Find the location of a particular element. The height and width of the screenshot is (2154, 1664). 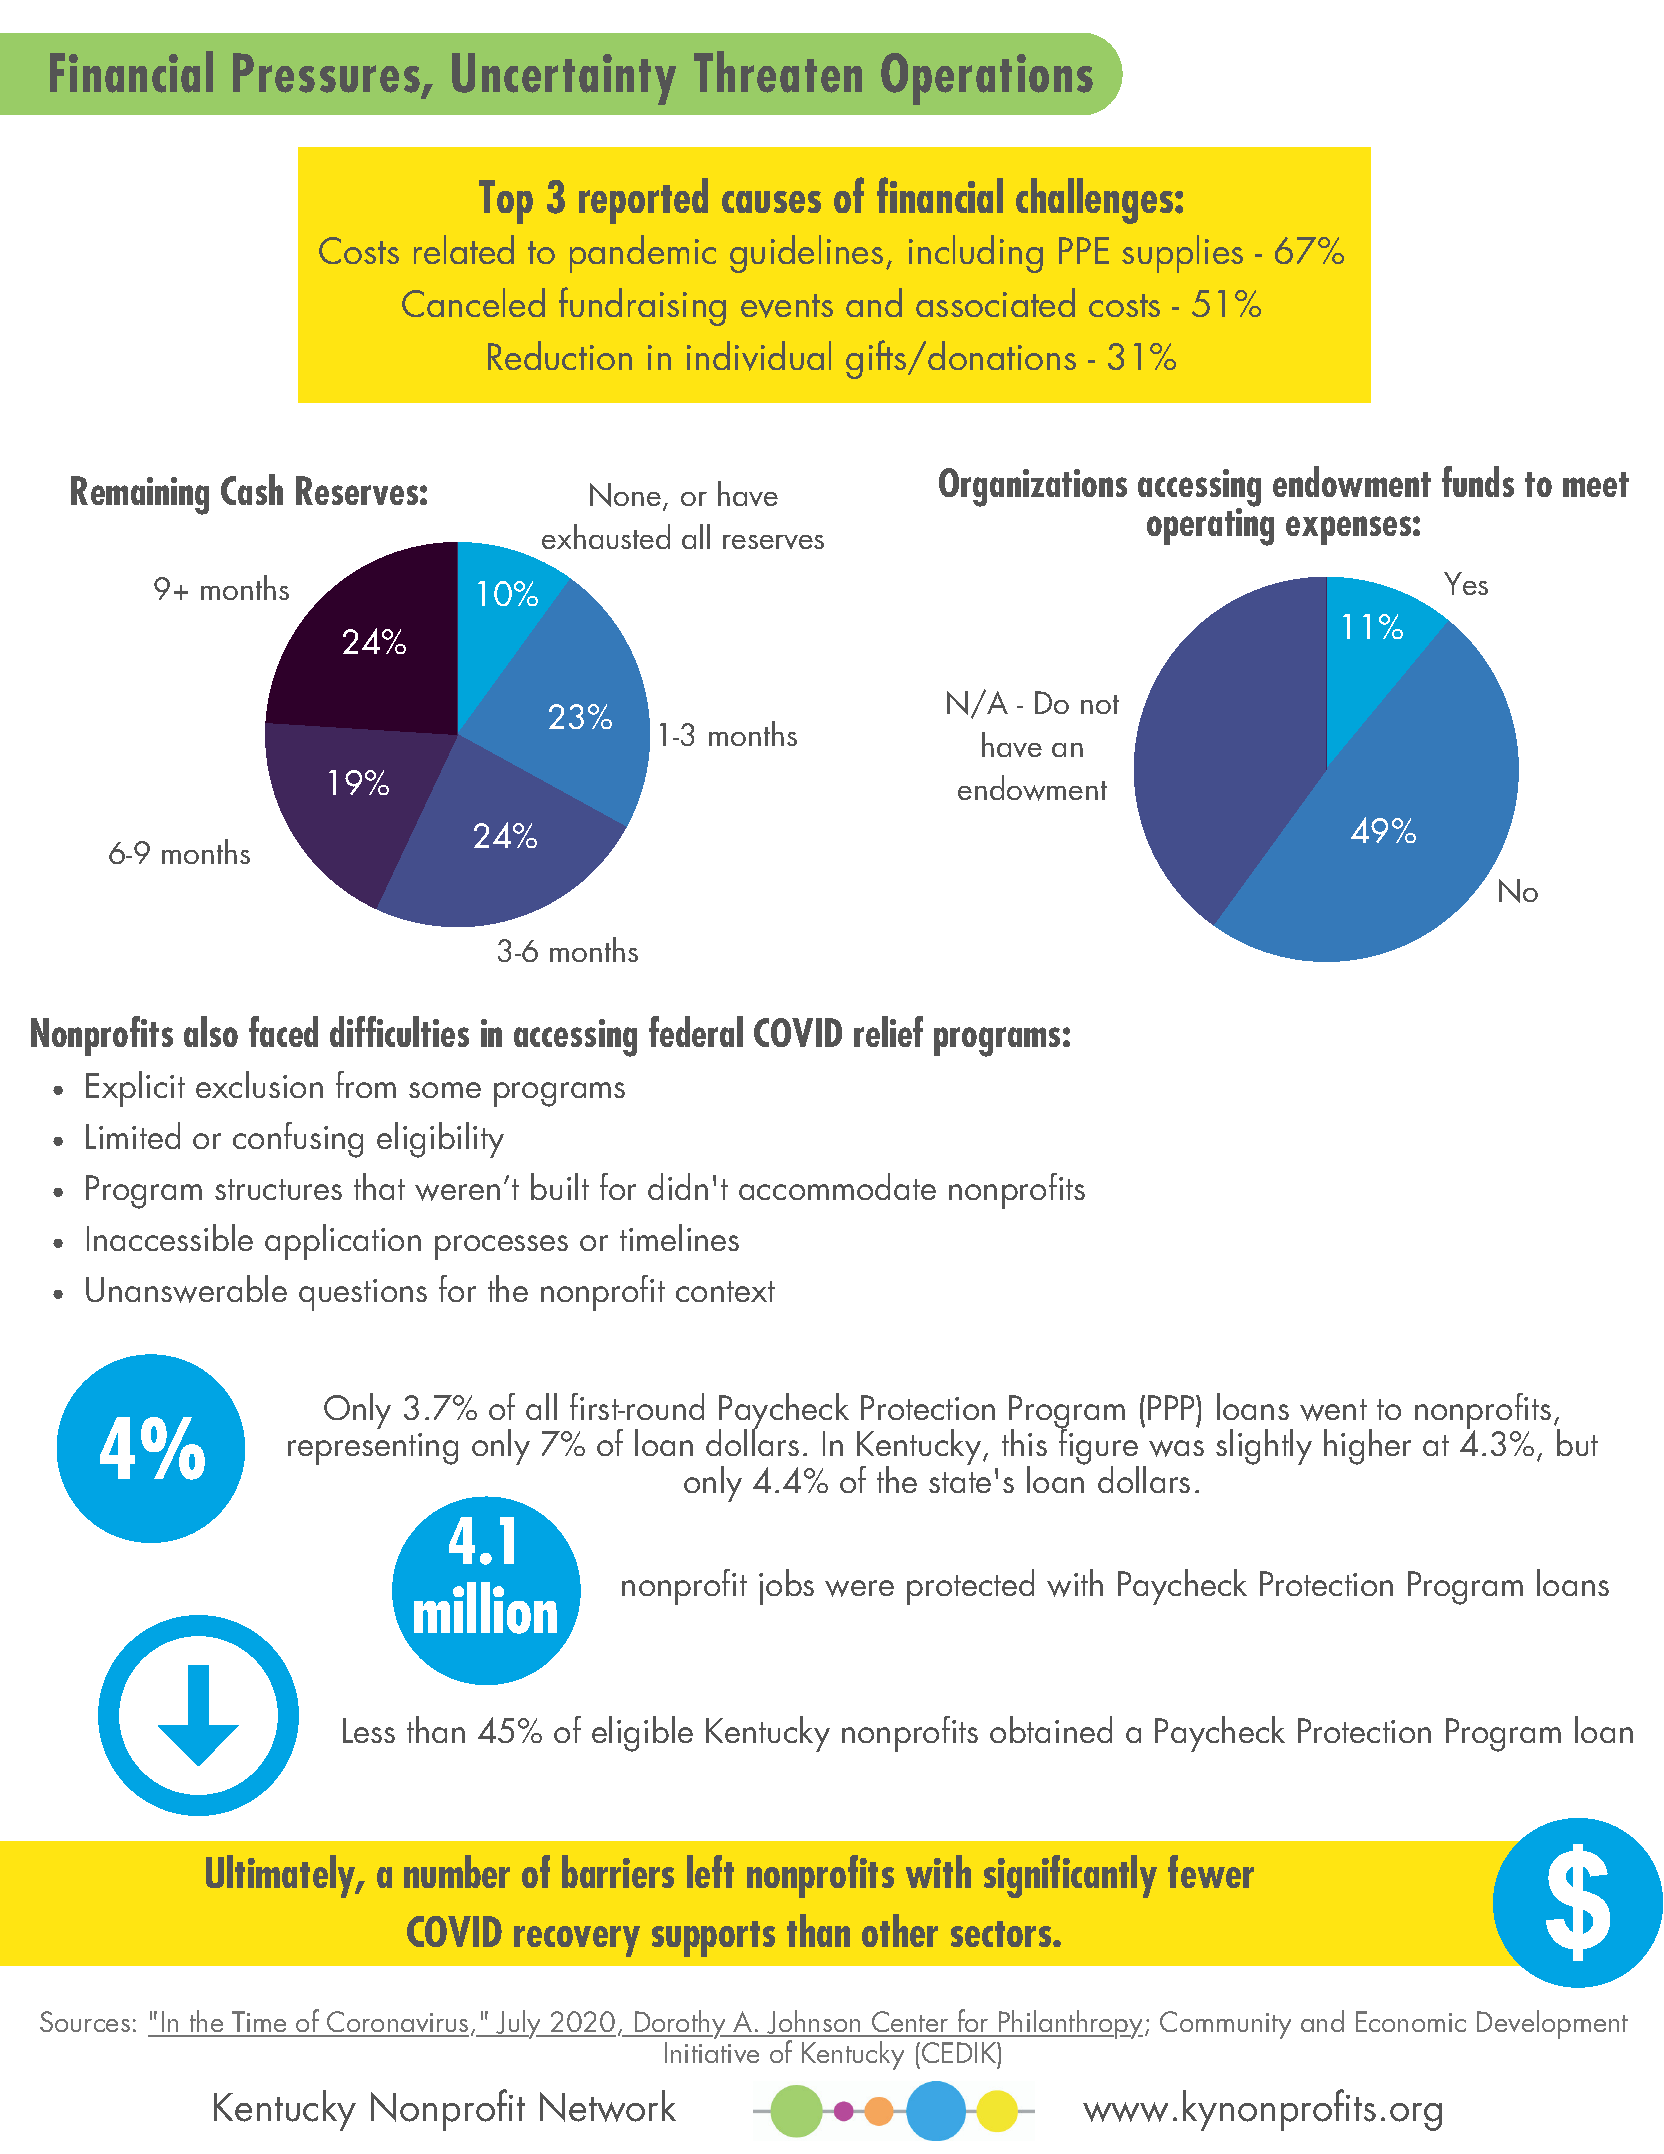

Coronavirus is located at coordinates (397, 2023).
